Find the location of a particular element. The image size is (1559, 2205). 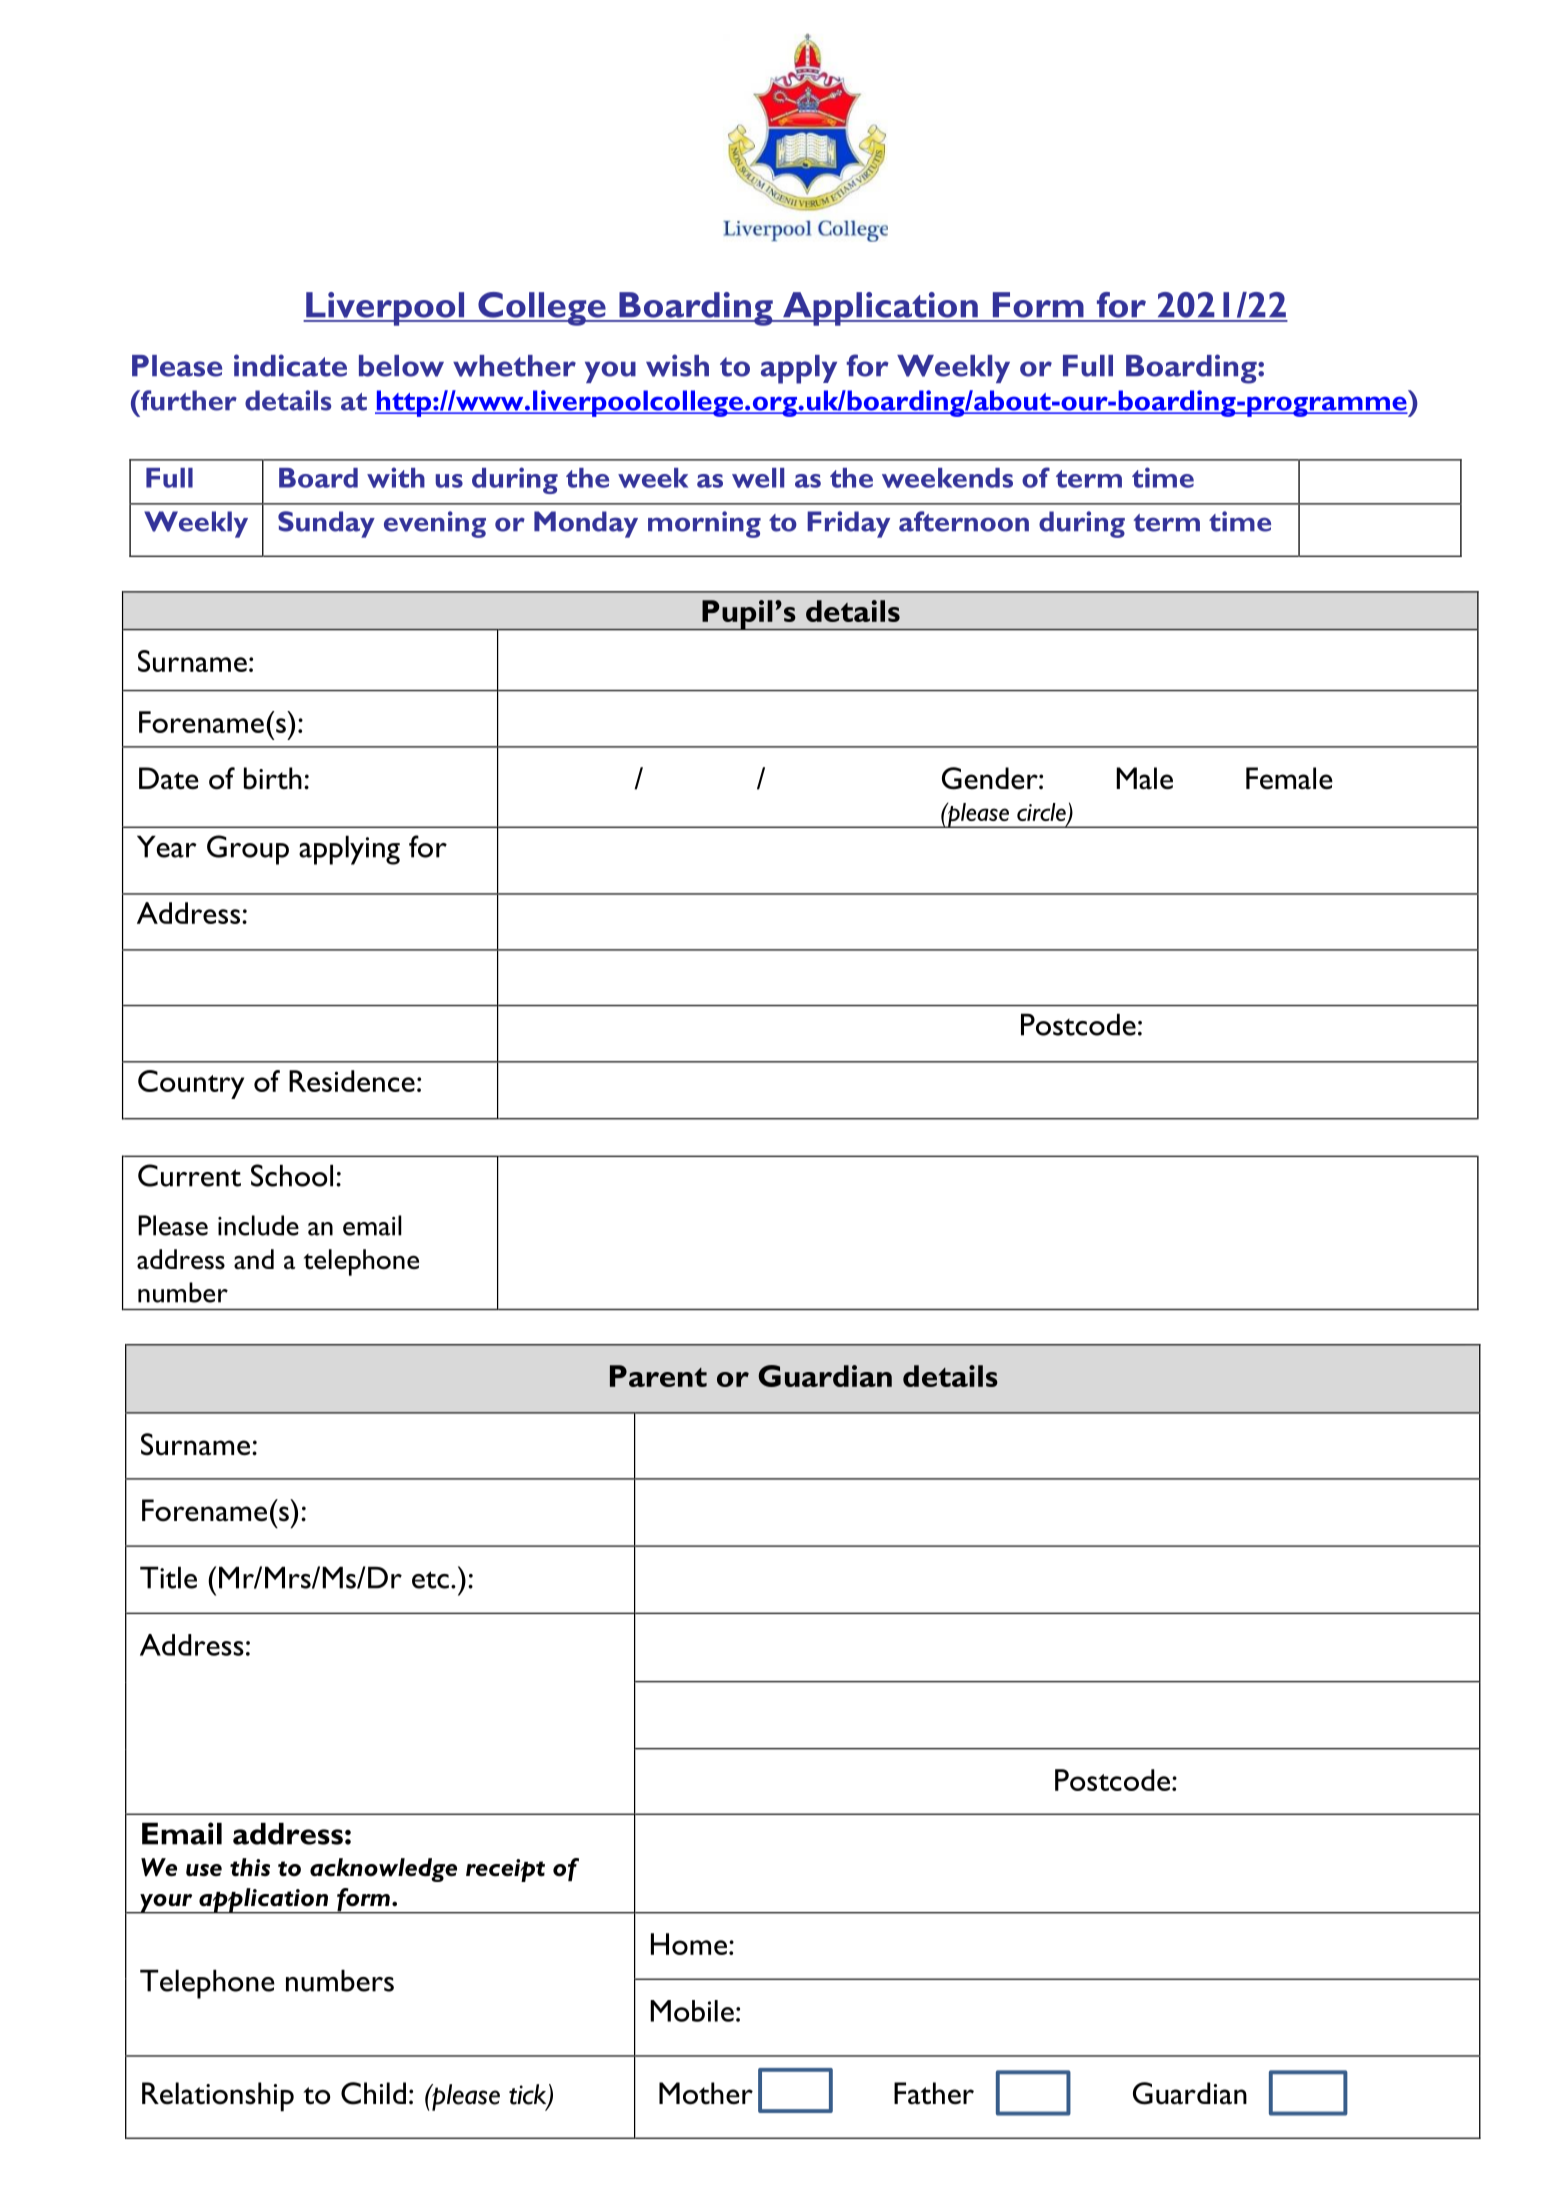

etc is located at coordinates (430, 1580).
